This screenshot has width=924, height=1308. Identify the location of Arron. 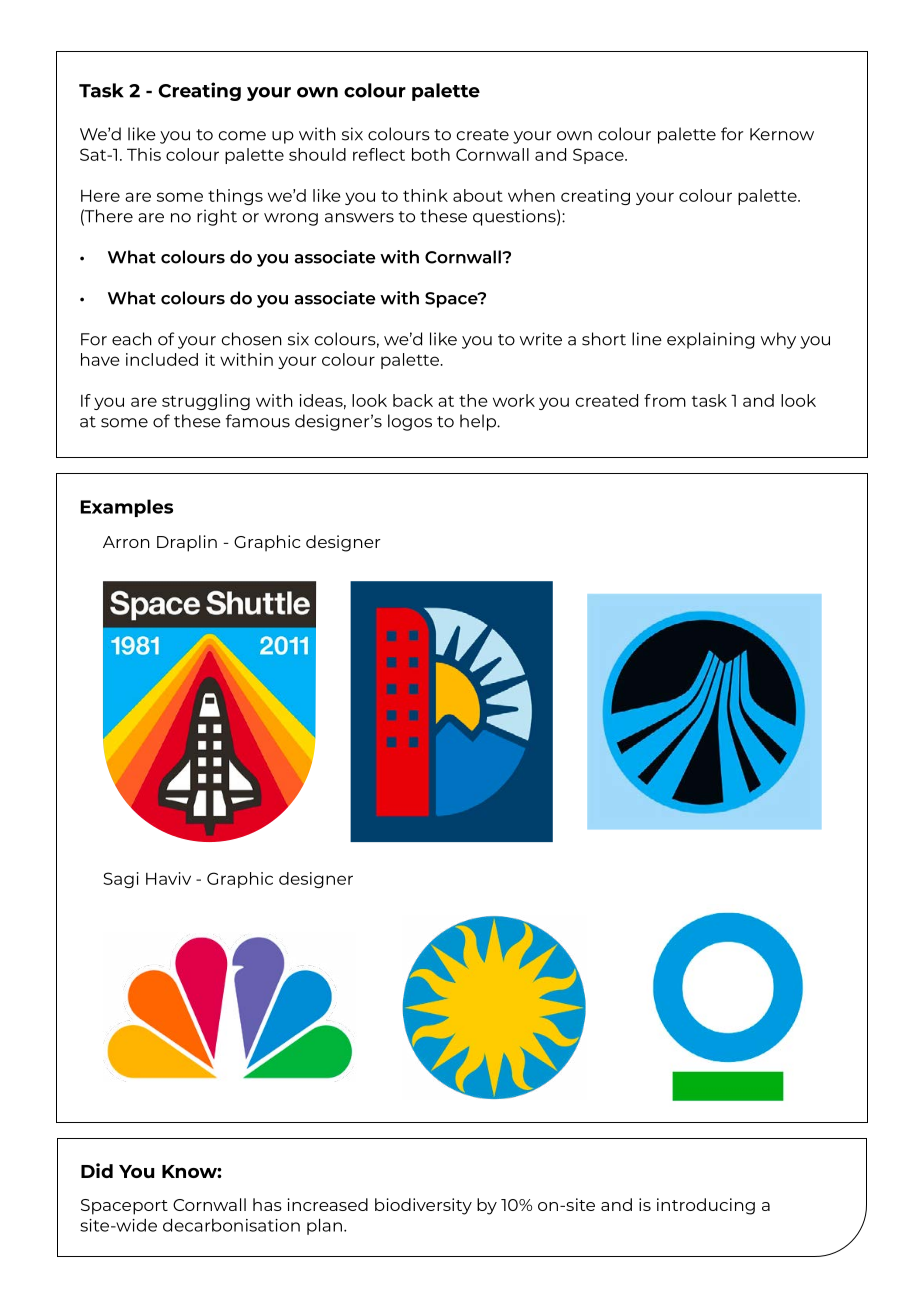
(126, 542).
